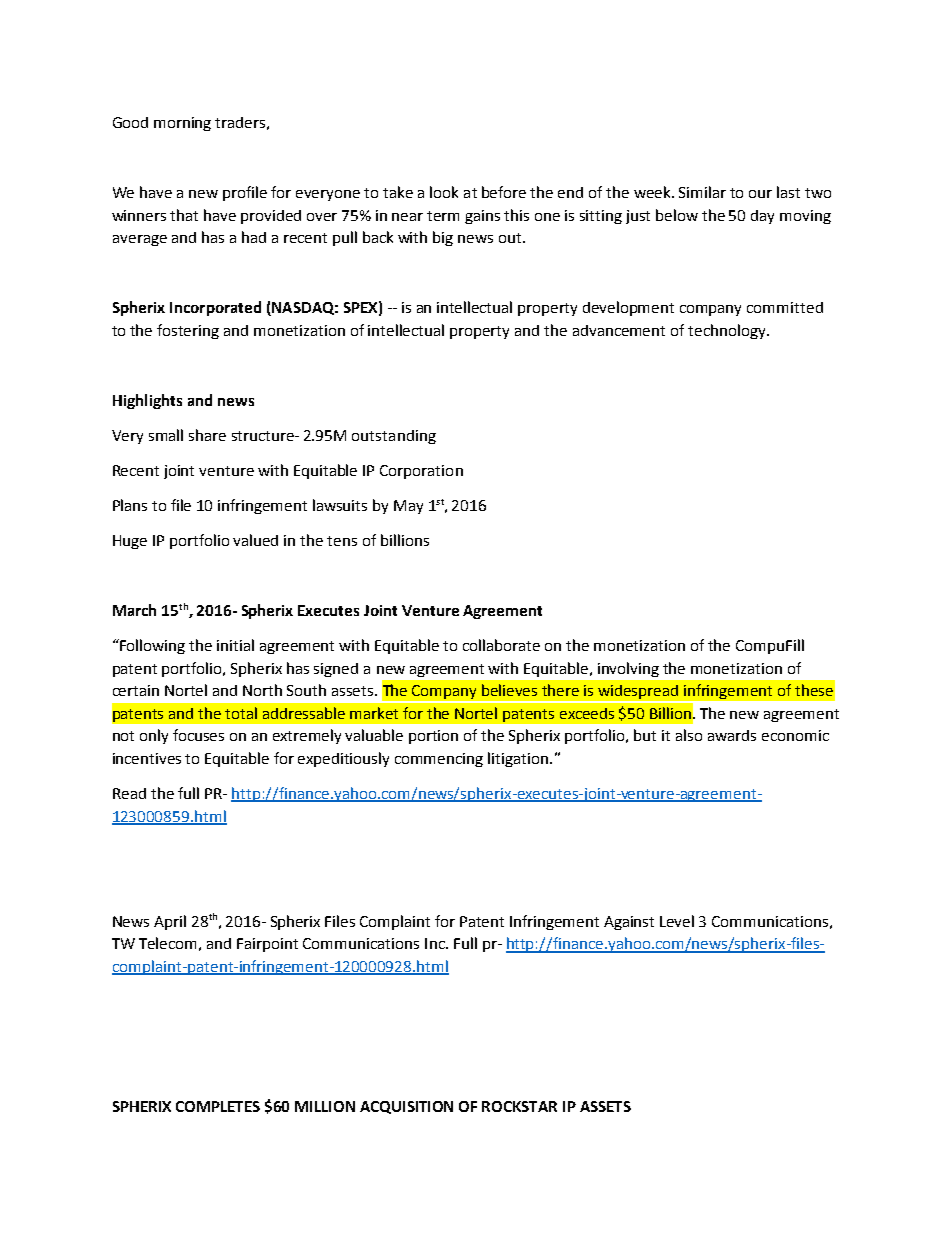  What do you see at coordinates (207, 435) in the screenshot?
I see `share` at bounding box center [207, 435].
